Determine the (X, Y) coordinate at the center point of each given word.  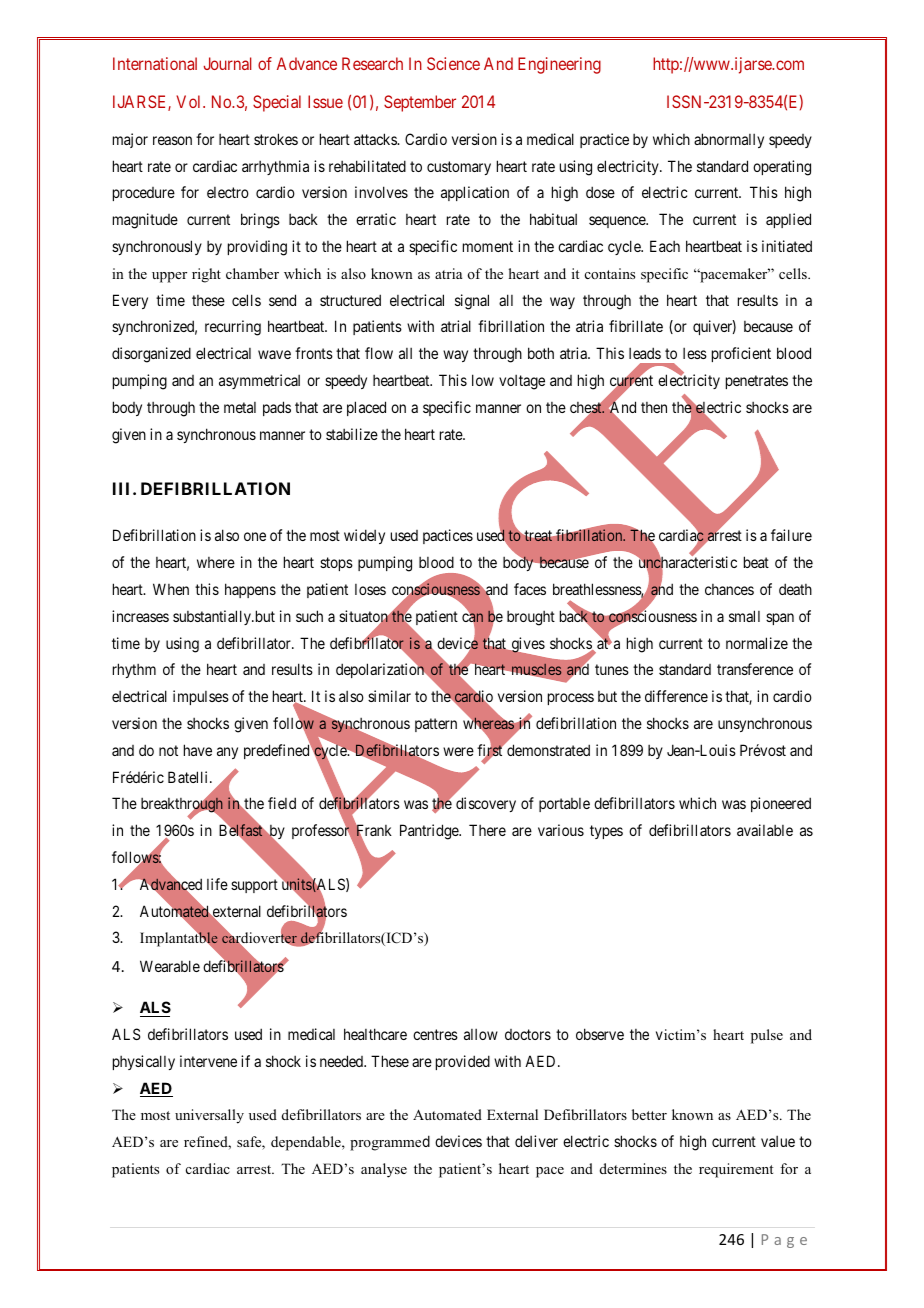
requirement (736, 1170)
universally (209, 1116)
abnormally (729, 140)
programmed (390, 1143)
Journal (228, 63)
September (420, 103)
